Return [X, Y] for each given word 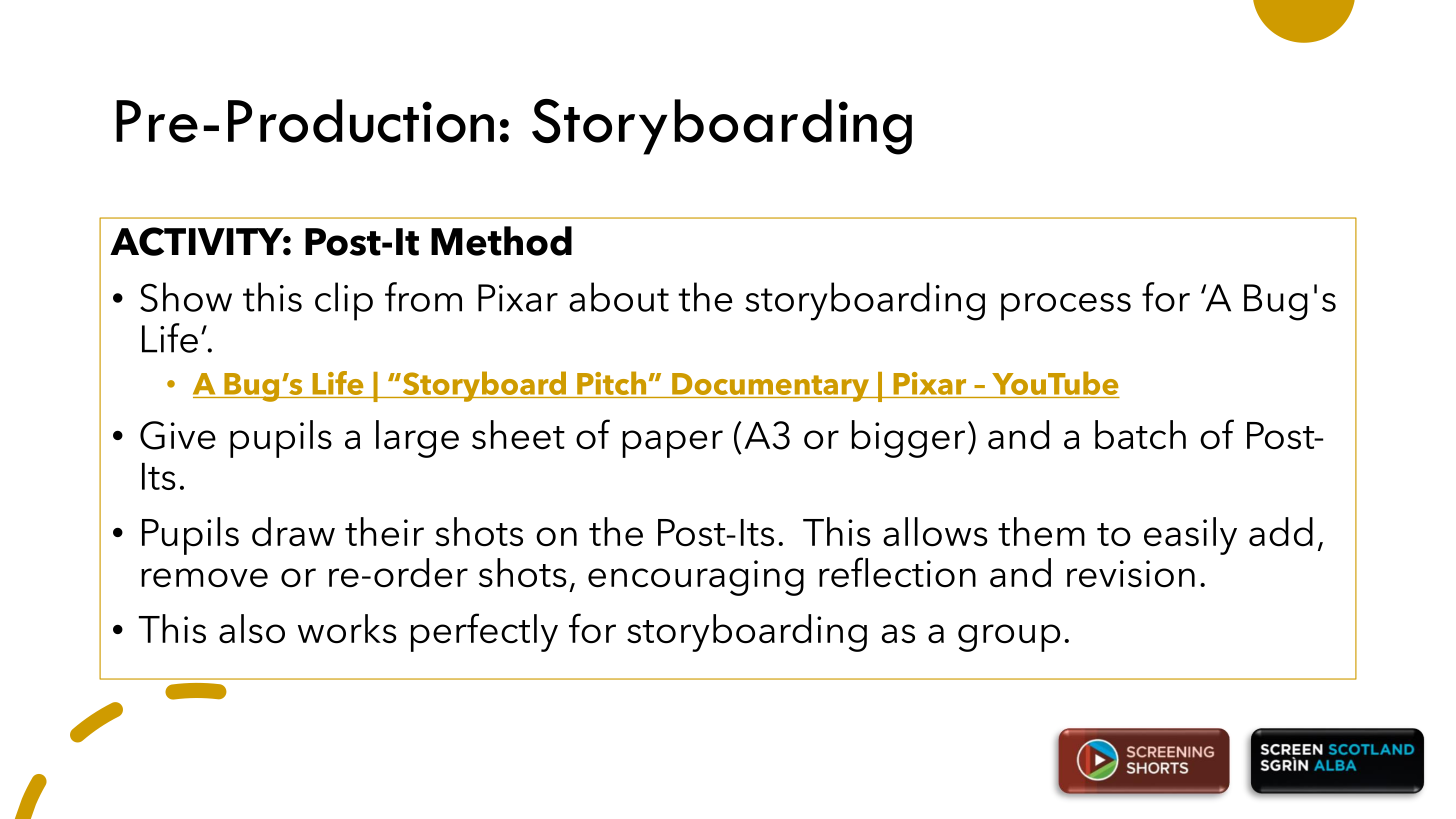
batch [1140, 435]
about [619, 297]
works [347, 629]
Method [501, 241]
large [417, 439]
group [1009, 638]
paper [672, 444]
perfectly [484, 632]
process [1066, 307]
